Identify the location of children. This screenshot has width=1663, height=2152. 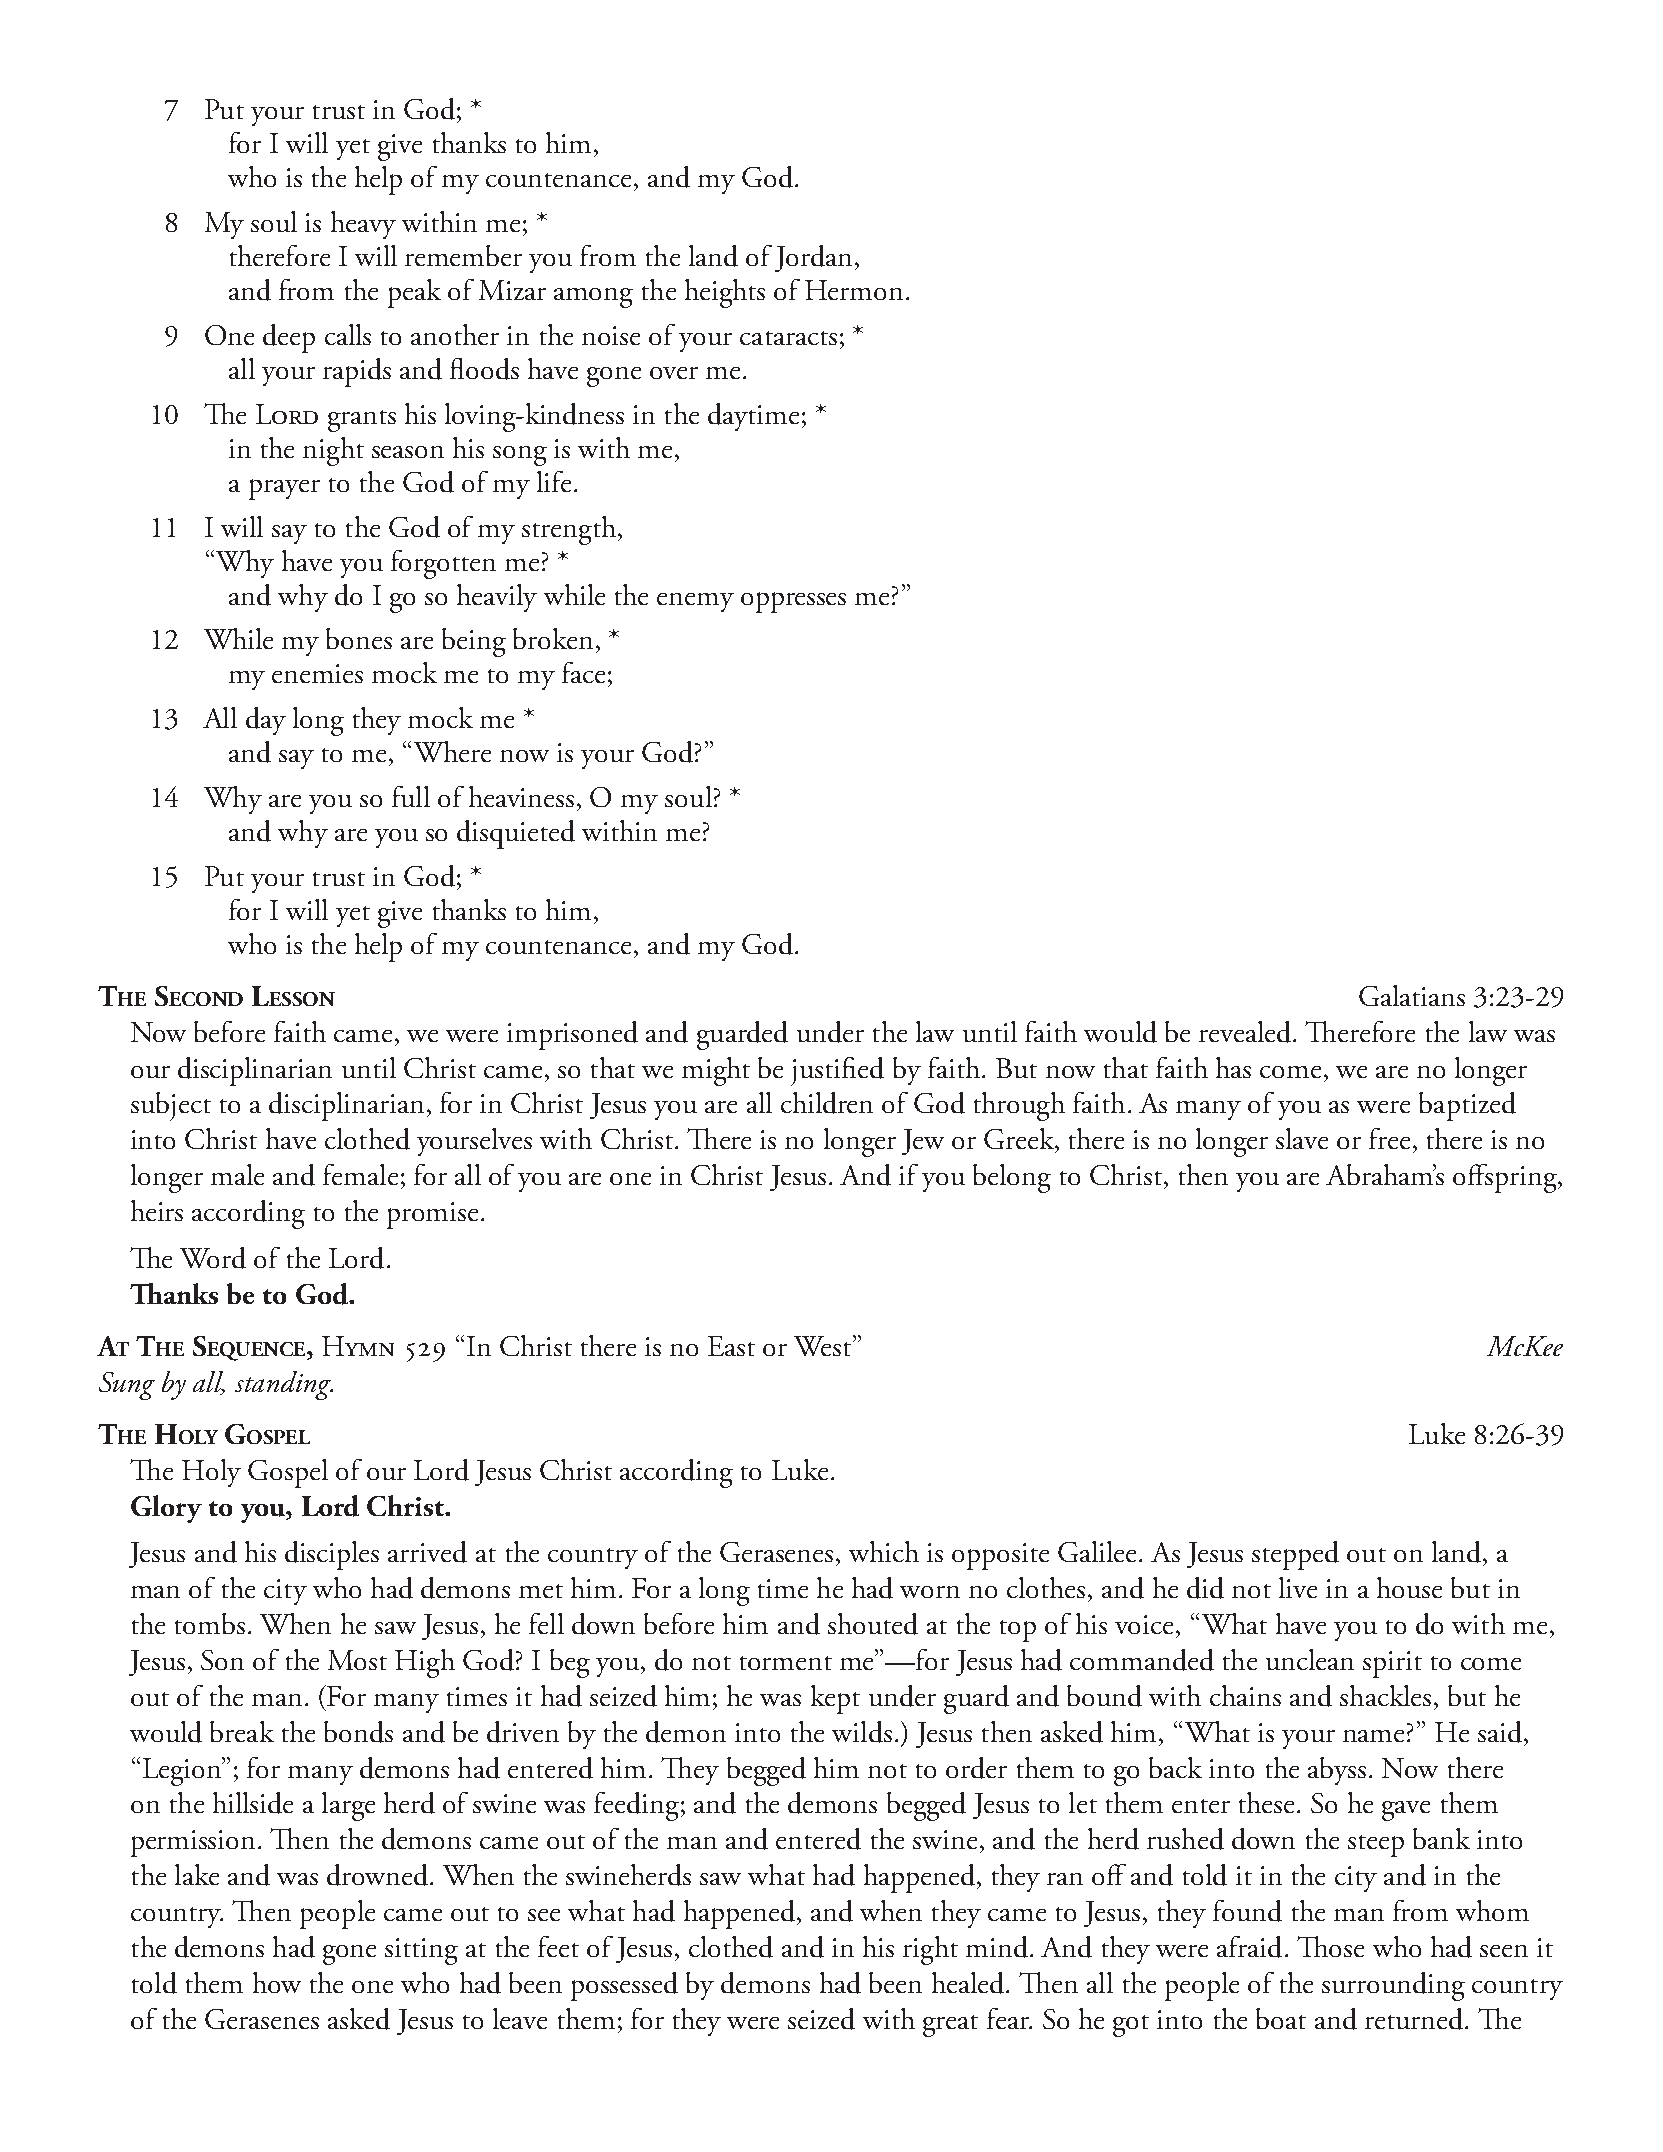
(827, 1103).
